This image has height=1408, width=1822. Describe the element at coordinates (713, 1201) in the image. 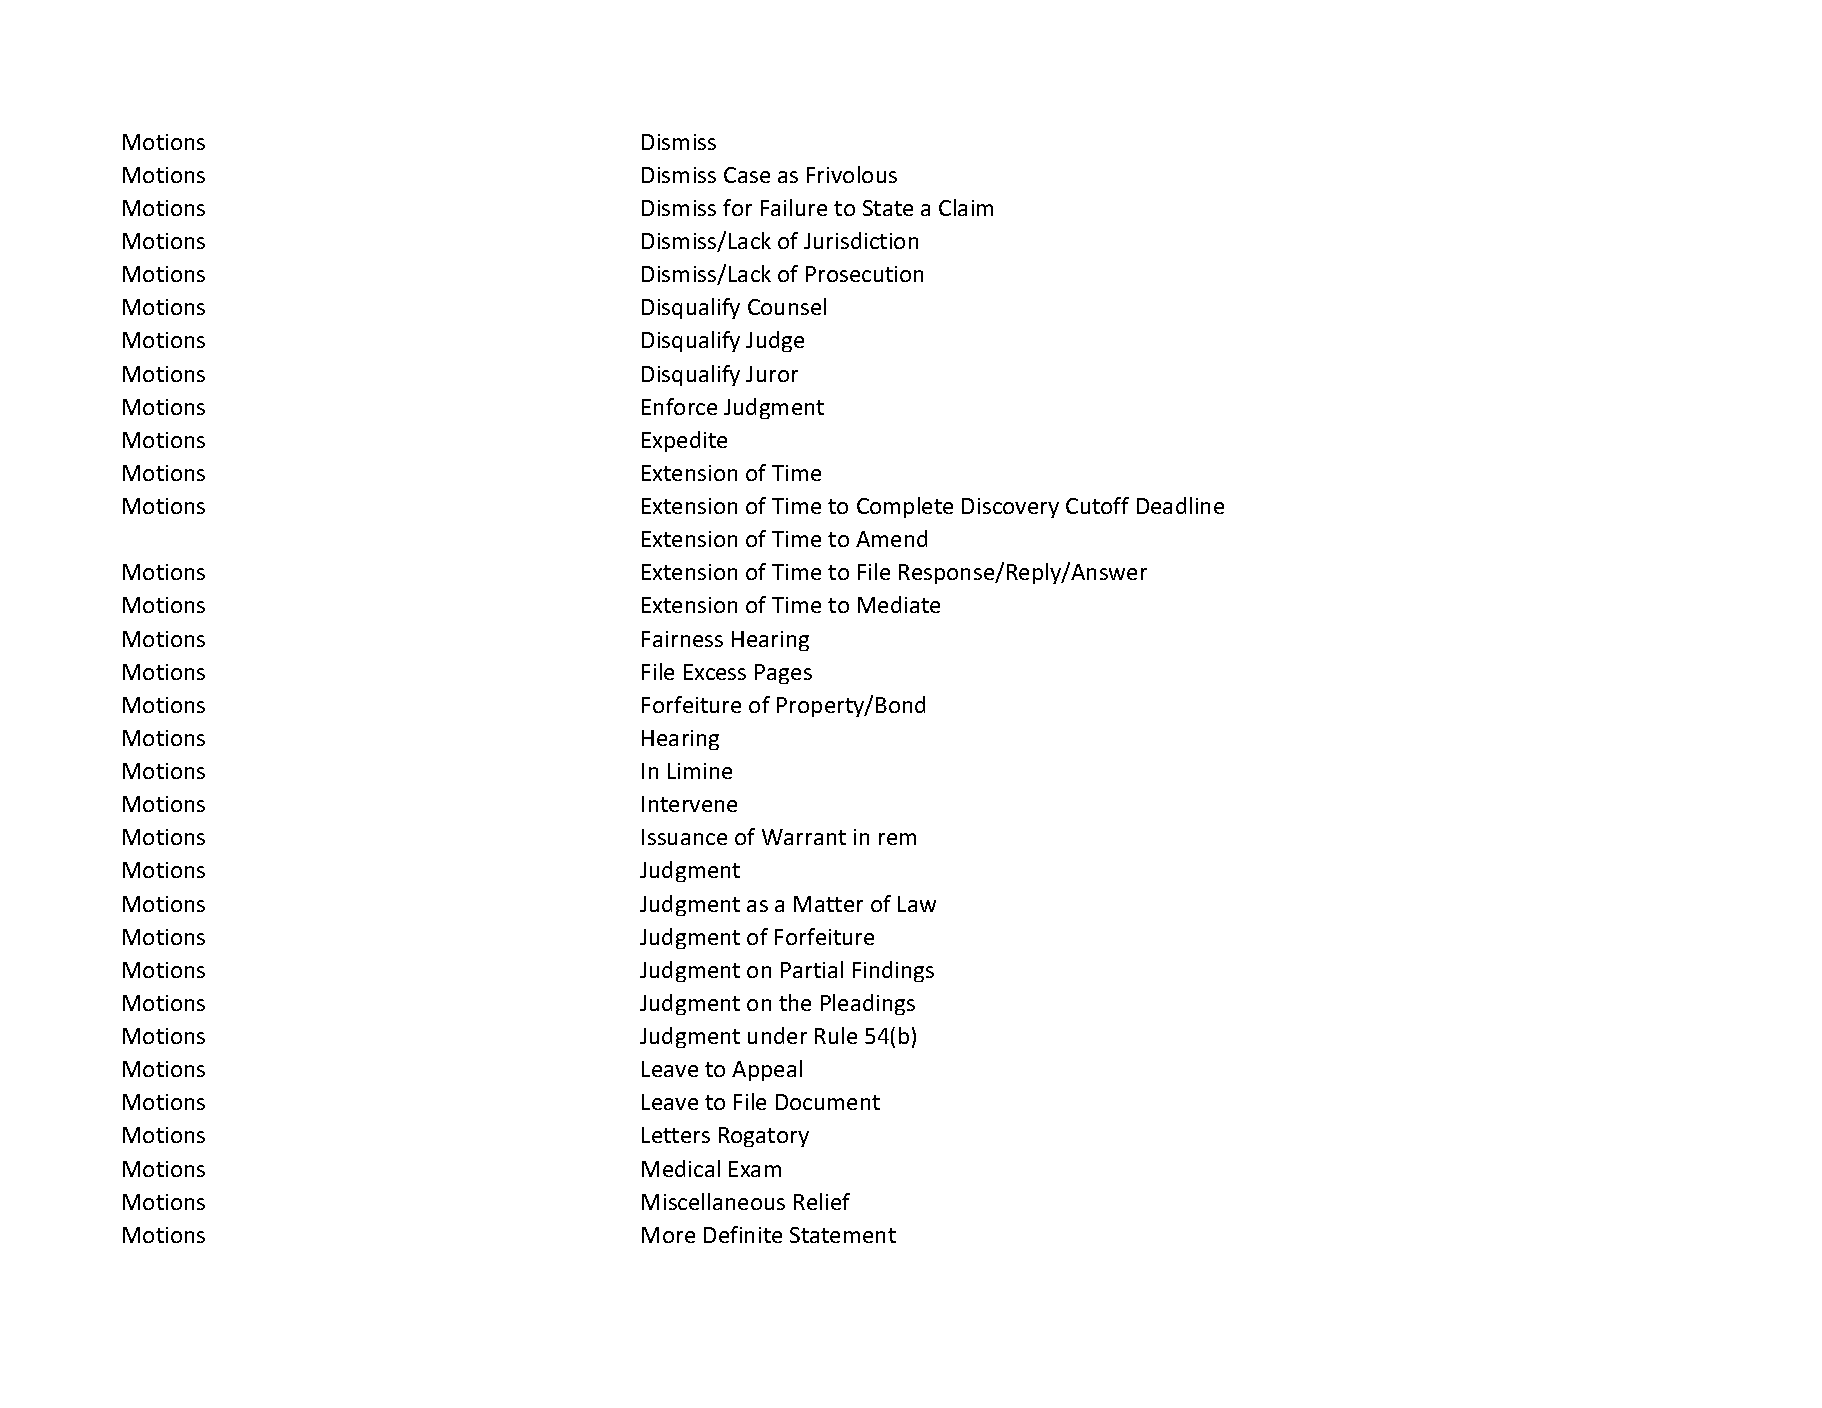

I see `Miscellaneous` at that location.
